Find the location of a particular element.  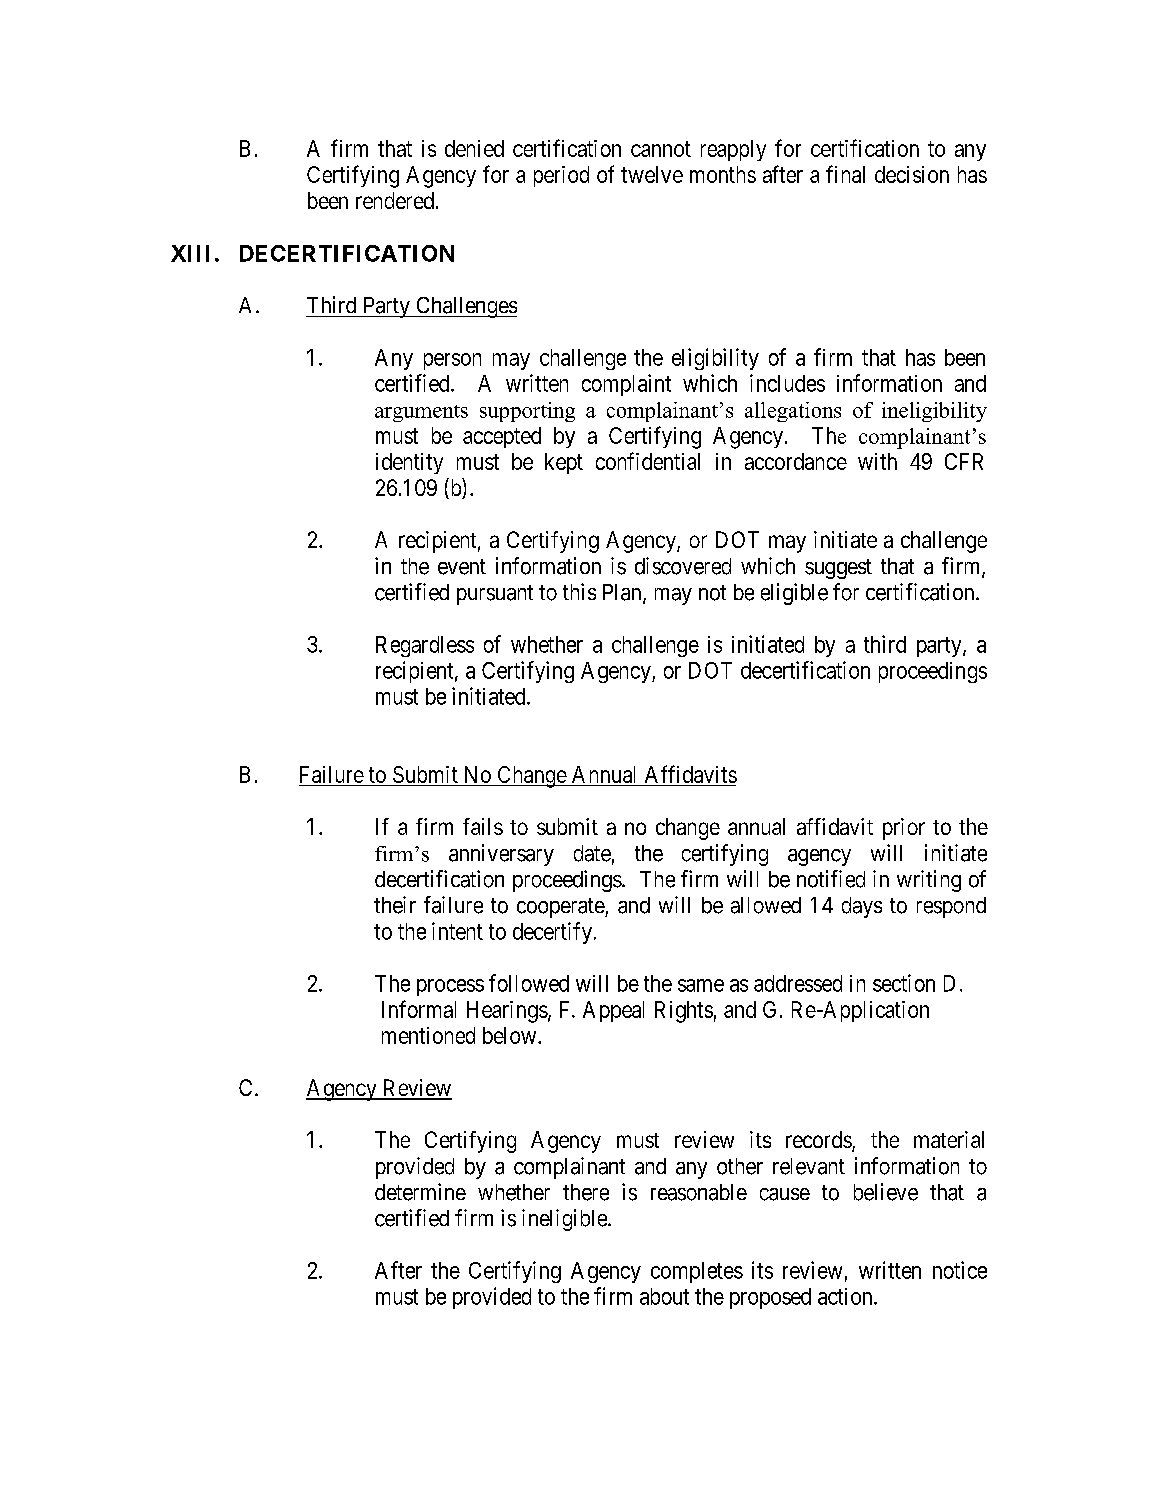

there is located at coordinates (586, 1192).
